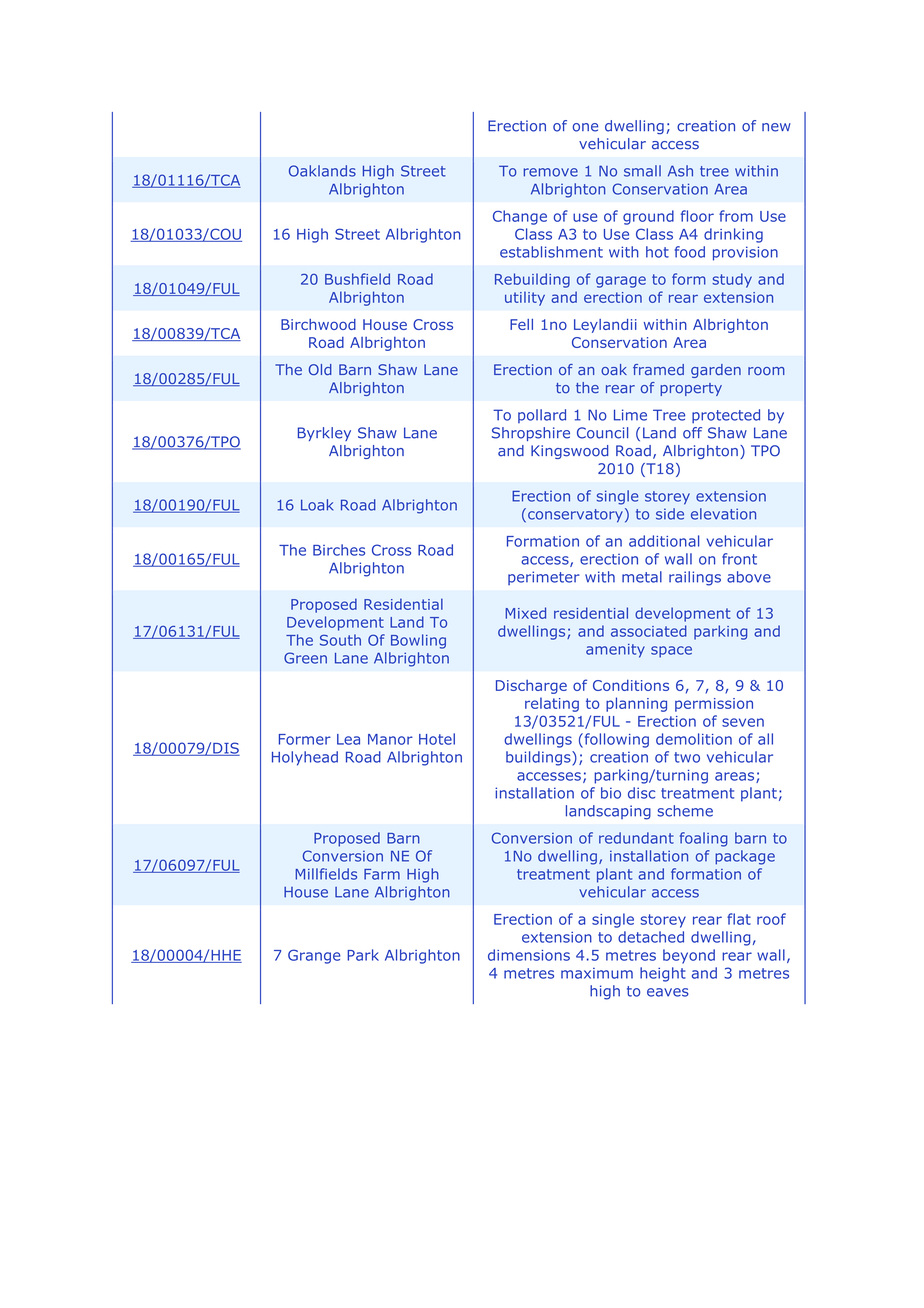 The height and width of the screenshot is (1308, 924). What do you see at coordinates (552, 704) in the screenshot?
I see `relating` at bounding box center [552, 704].
